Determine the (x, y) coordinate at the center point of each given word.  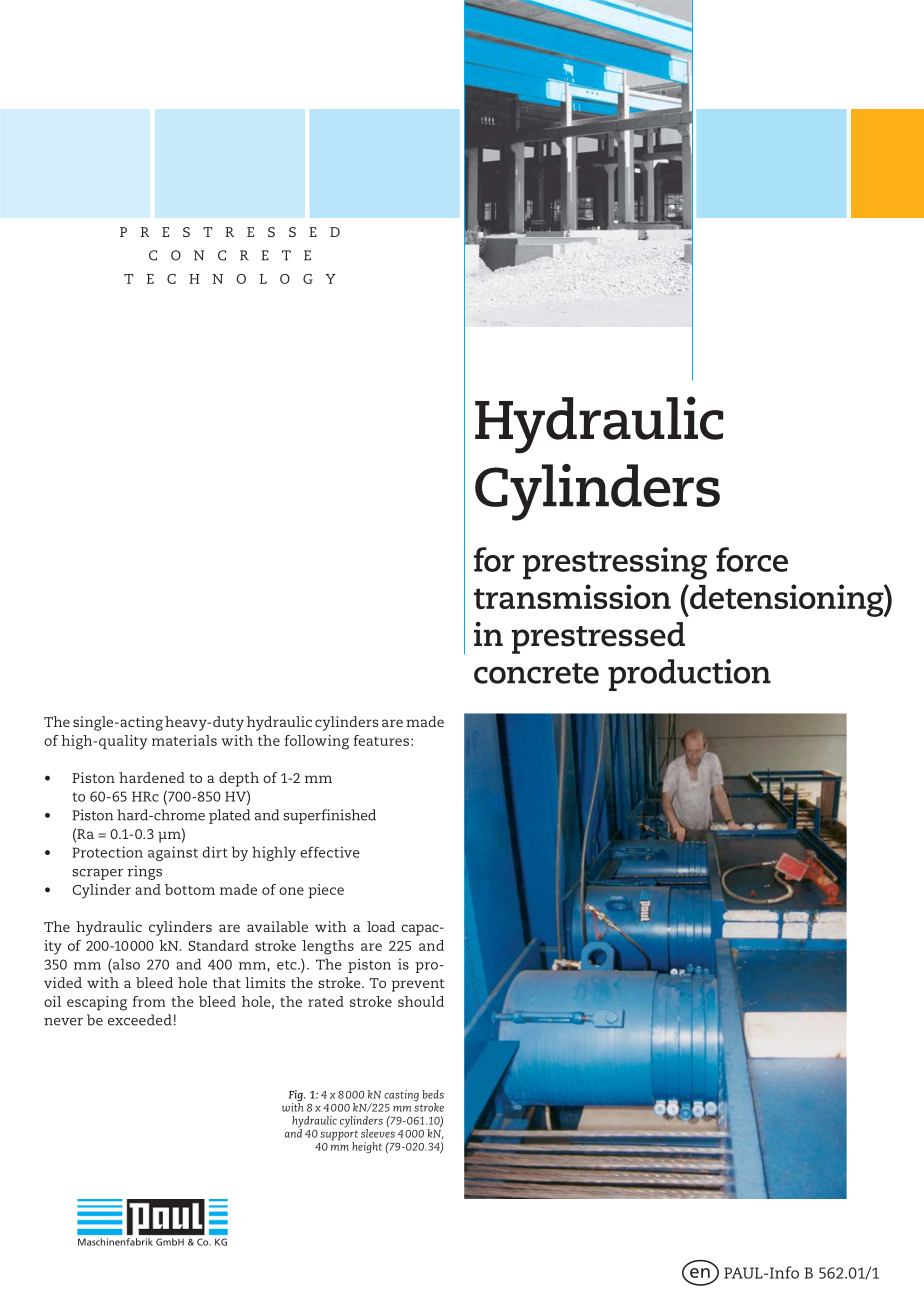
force (752, 559)
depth (239, 779)
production (689, 675)
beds (433, 1094)
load (381, 926)
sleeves (378, 1133)
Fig (297, 1097)
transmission (572, 596)
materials (184, 740)
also (125, 964)
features (381, 740)
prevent (418, 985)
